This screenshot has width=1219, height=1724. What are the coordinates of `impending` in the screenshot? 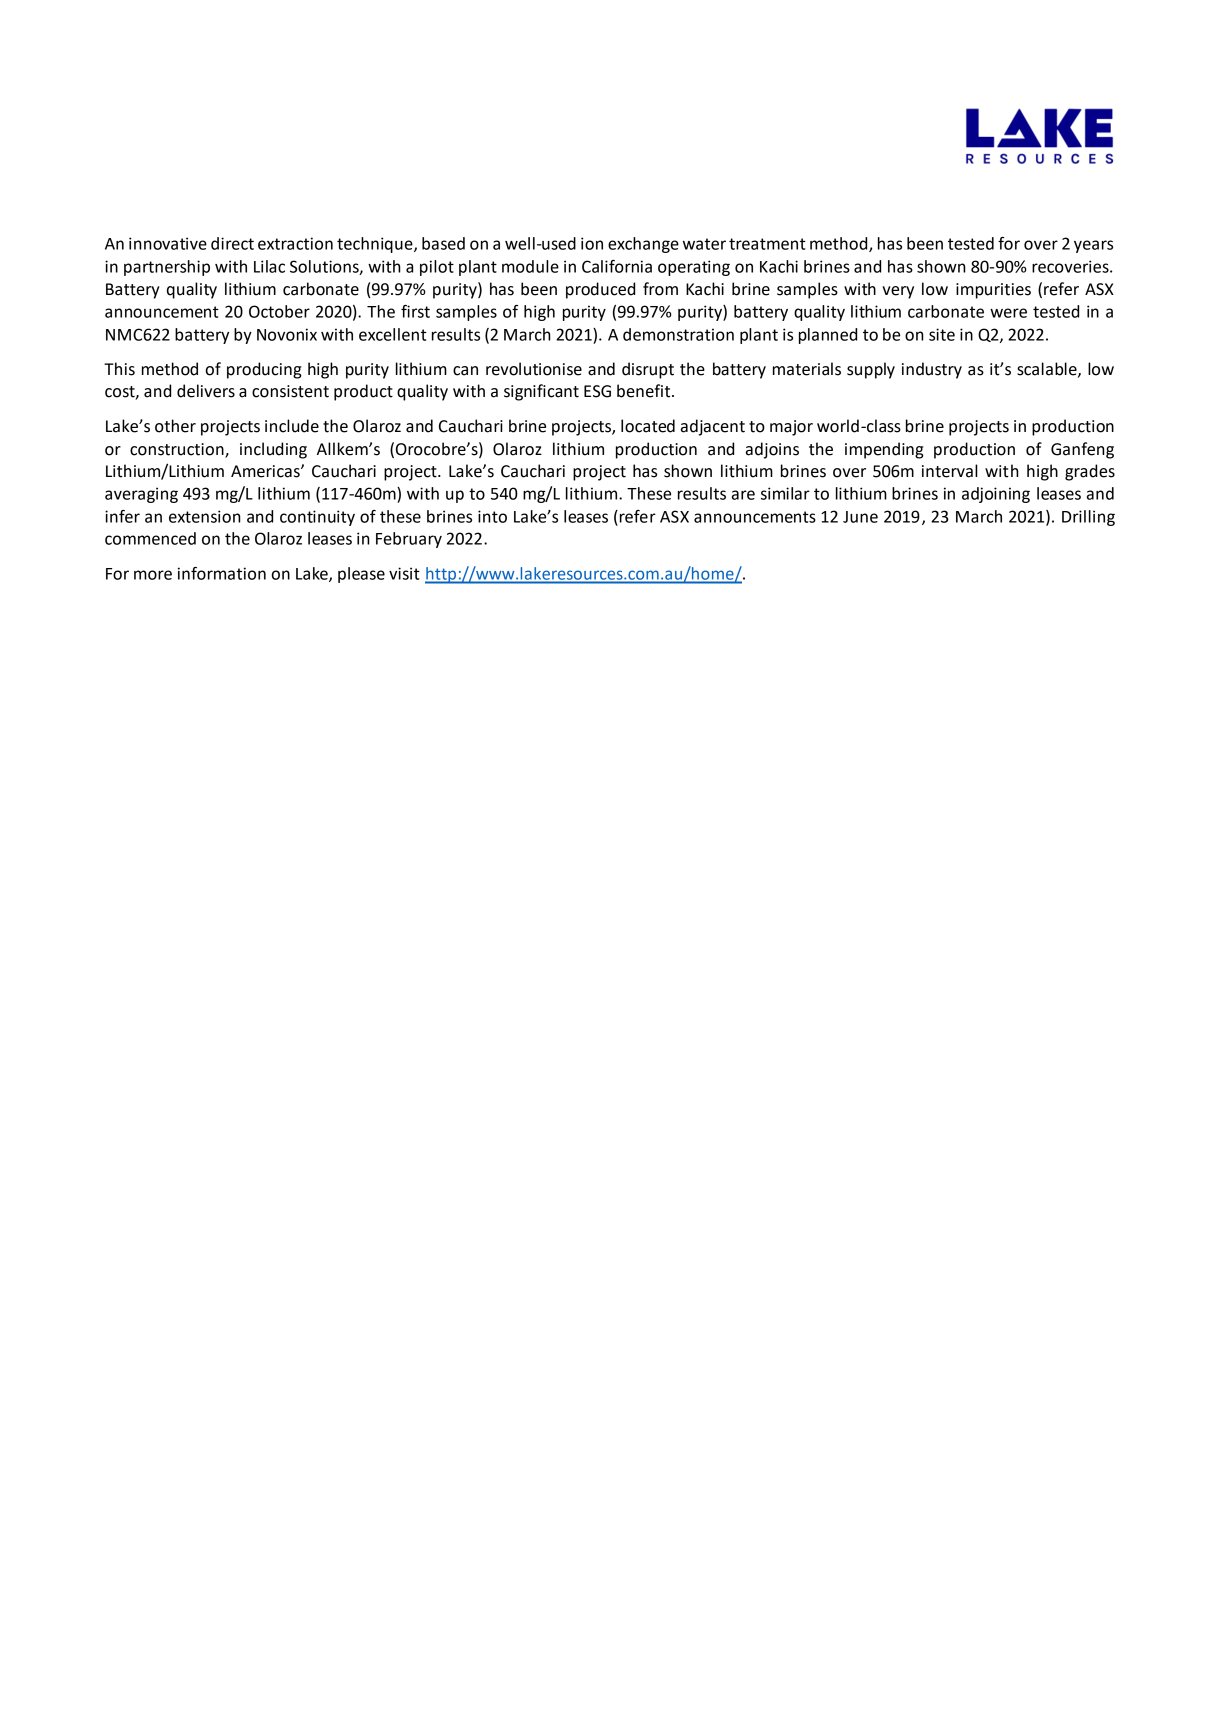 It's located at (884, 450).
